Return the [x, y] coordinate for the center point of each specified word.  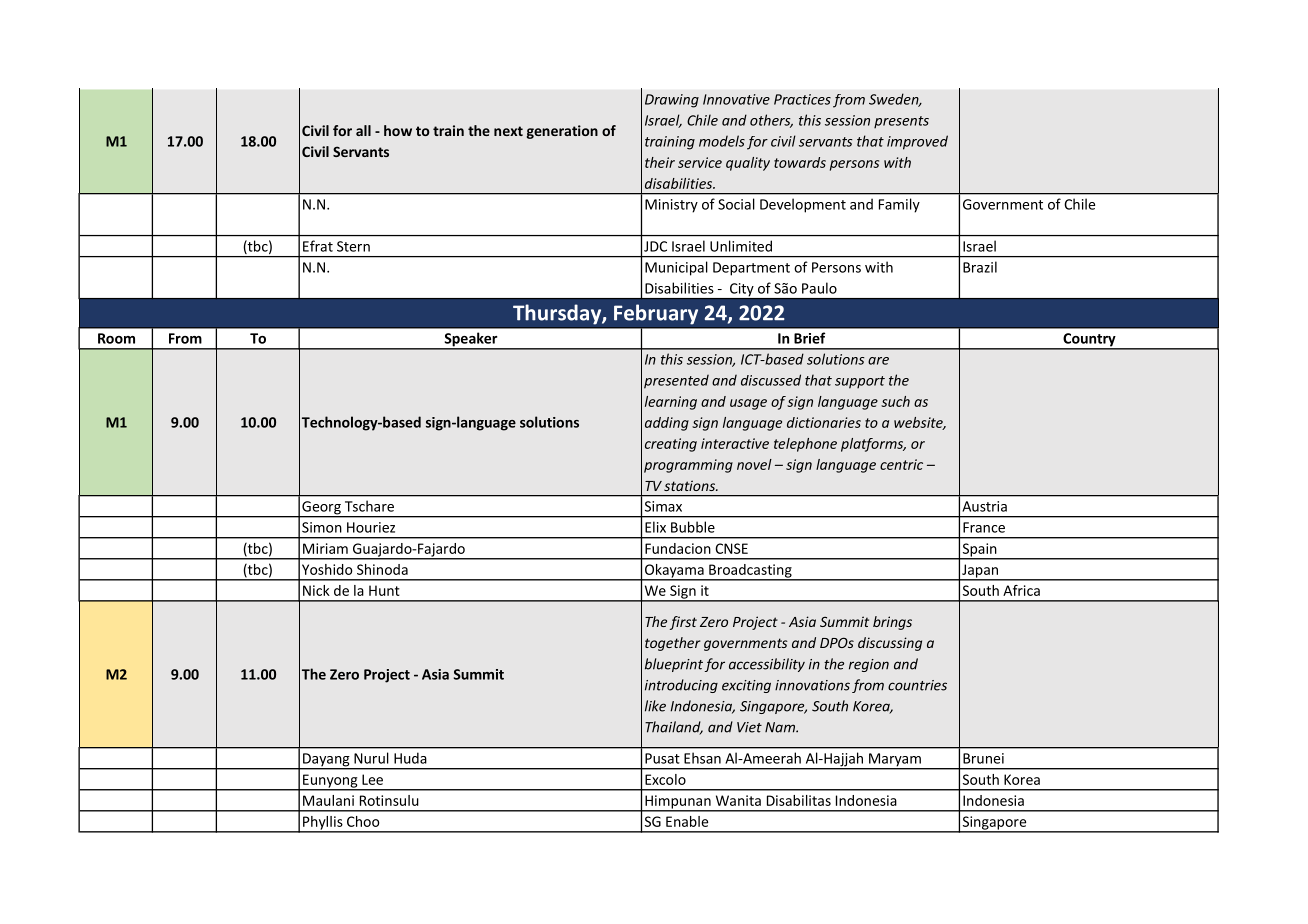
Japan [980, 572]
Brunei [983, 758]
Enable [687, 821]
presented [676, 381]
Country [1089, 341]
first [683, 623]
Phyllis [323, 824]
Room [116, 338]
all [363, 130]
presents [901, 122]
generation [562, 132]
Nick [316, 590]
